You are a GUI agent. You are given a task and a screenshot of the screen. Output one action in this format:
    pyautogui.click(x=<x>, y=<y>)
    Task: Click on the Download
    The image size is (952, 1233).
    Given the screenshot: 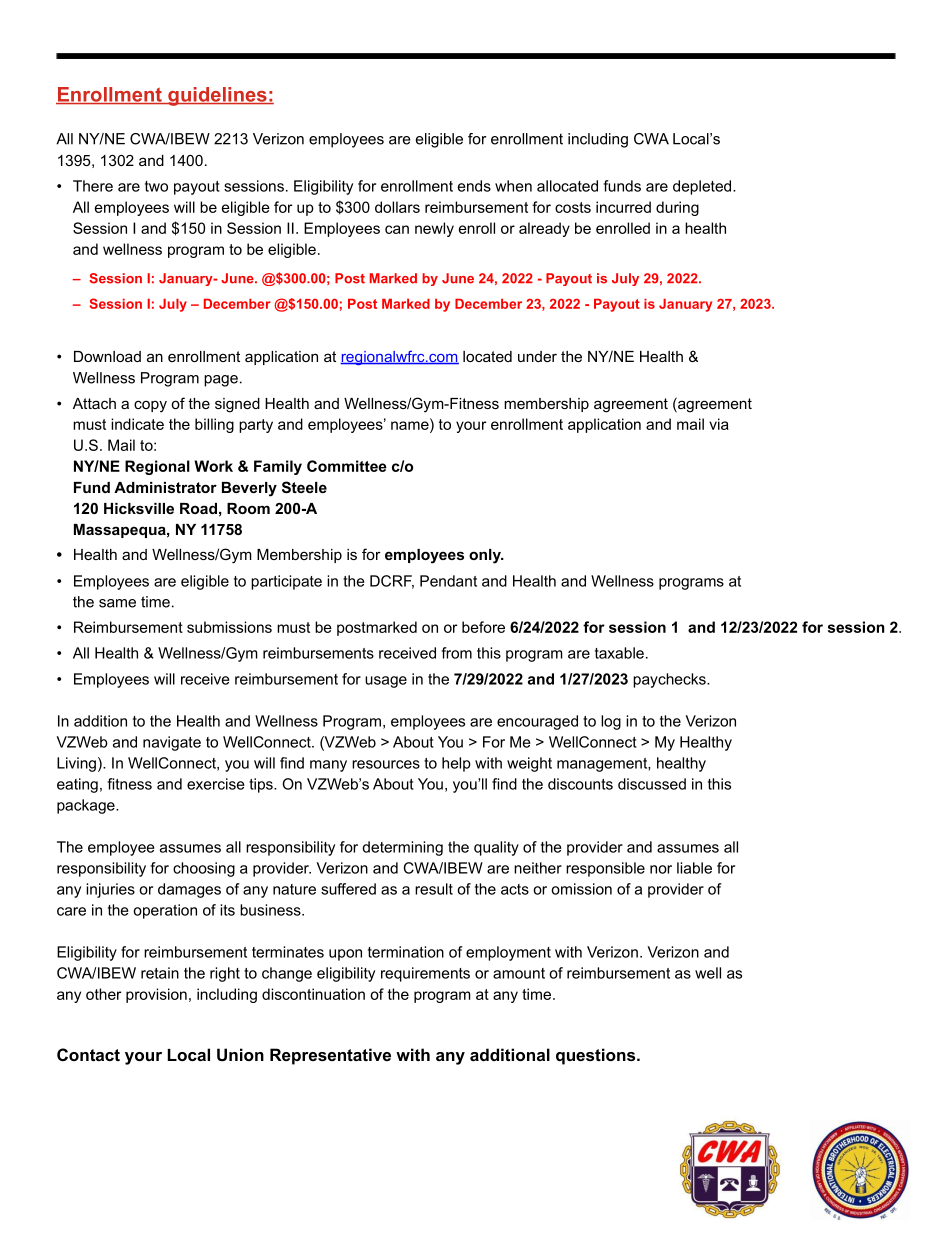 What is the action you would take?
    pyautogui.click(x=107, y=356)
